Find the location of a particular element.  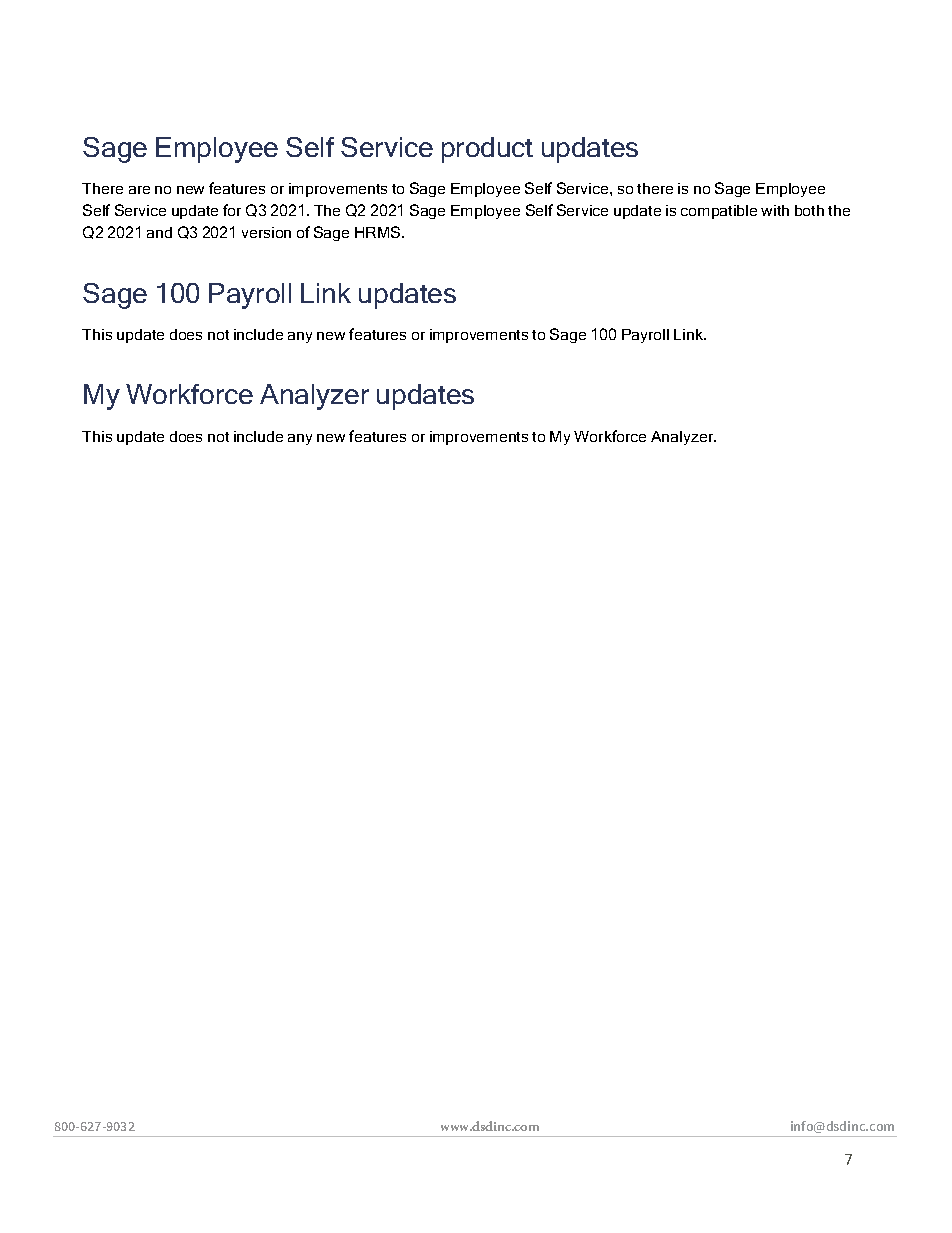

and is located at coordinates (159, 232).
